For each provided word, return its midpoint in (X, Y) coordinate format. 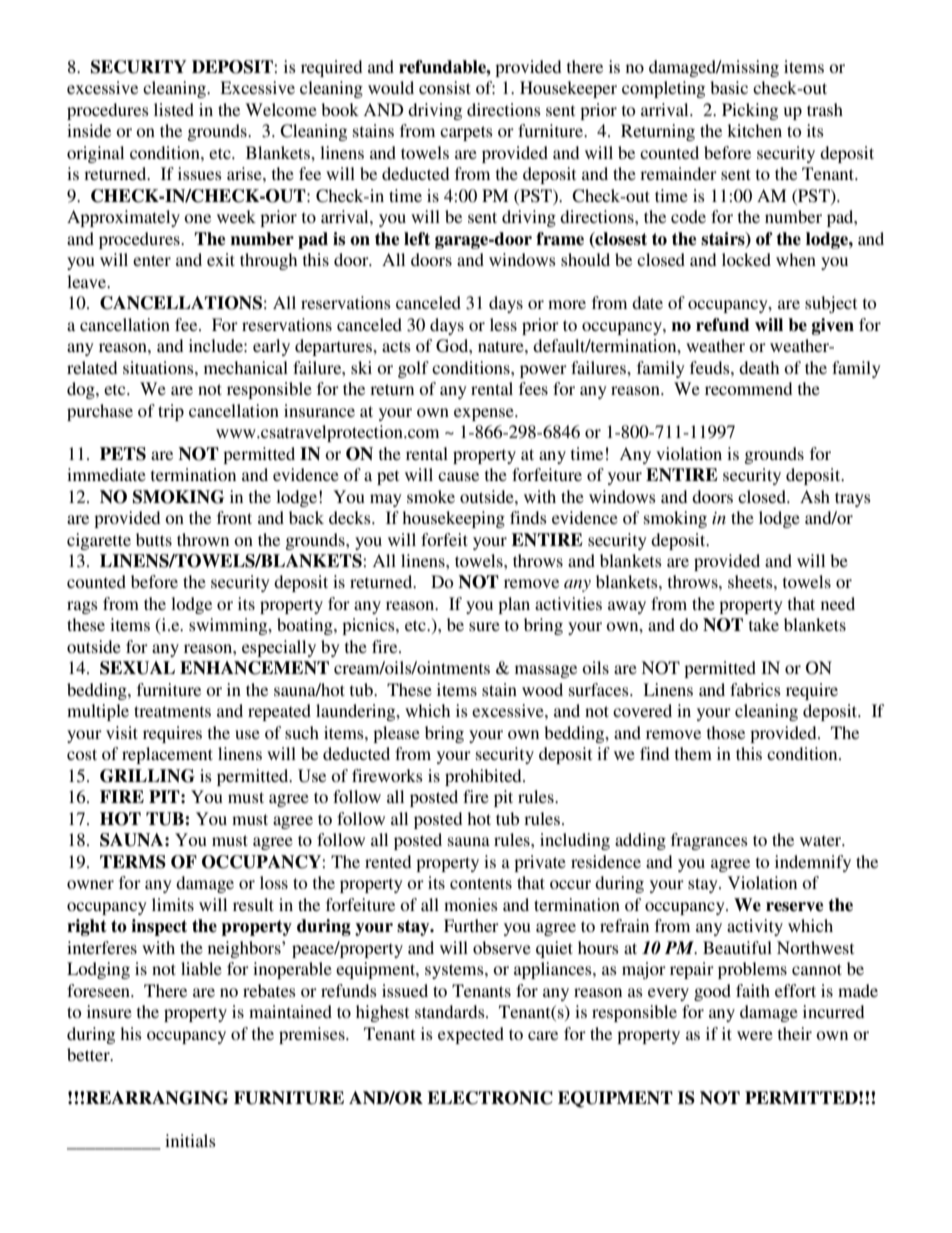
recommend (748, 388)
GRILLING (147, 776)
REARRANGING (157, 1098)
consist (445, 87)
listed (174, 109)
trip (171, 412)
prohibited (484, 777)
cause (458, 476)
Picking (750, 111)
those (726, 732)
